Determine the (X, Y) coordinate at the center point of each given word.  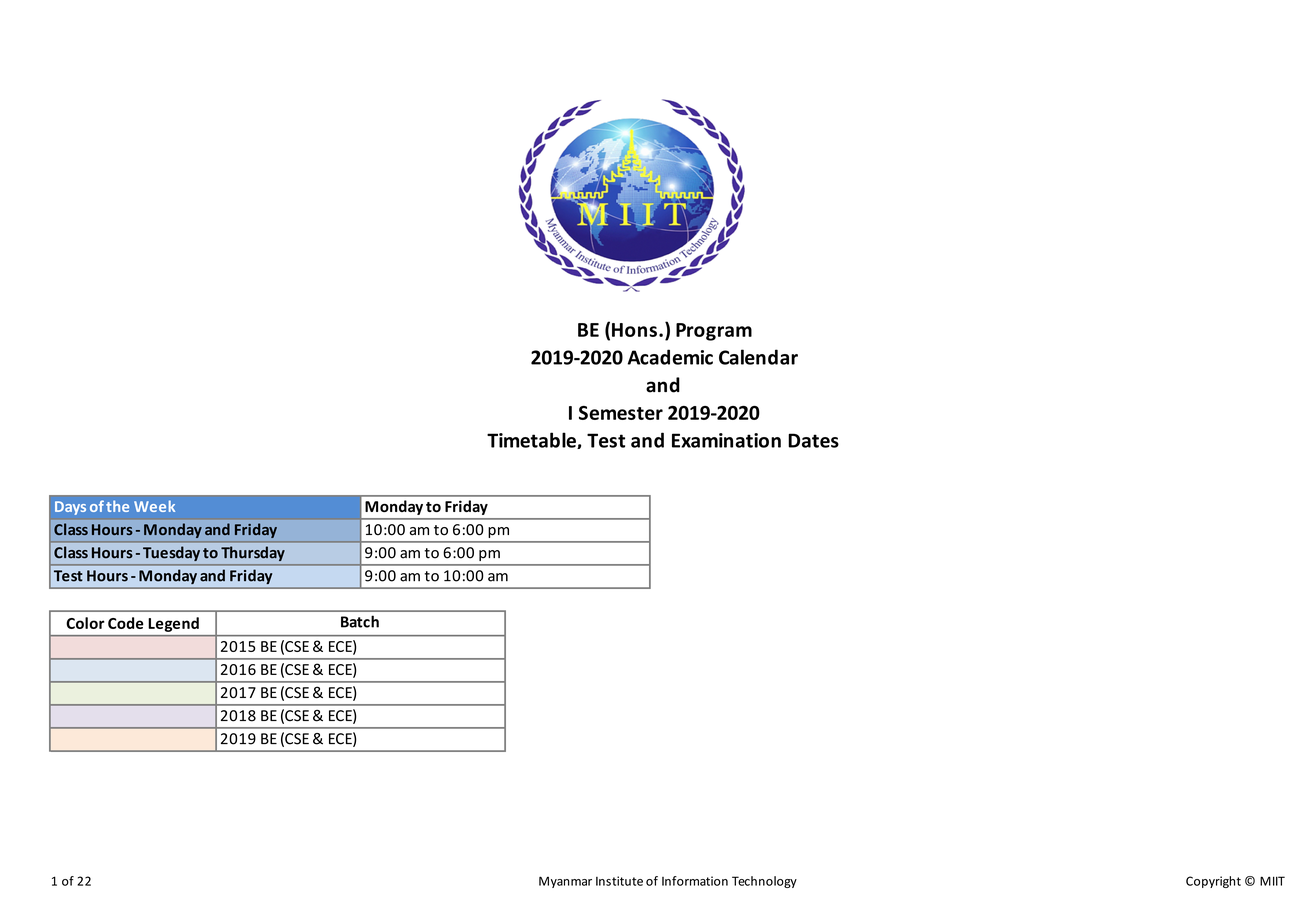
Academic (670, 357)
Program (714, 332)
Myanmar (565, 882)
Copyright (1213, 882)
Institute (619, 881)
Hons (634, 330)
